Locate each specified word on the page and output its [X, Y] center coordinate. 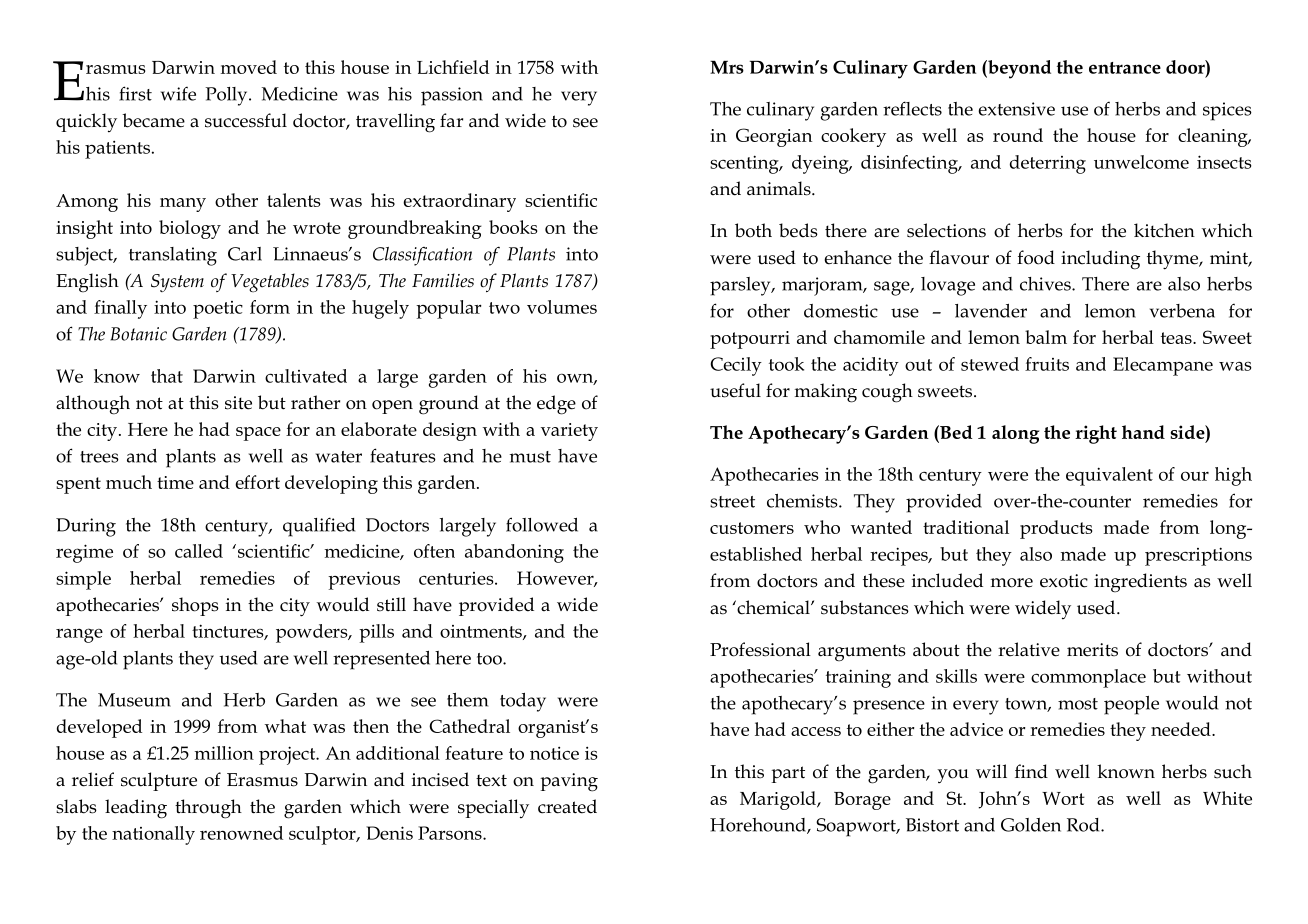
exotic [1064, 581]
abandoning [514, 553]
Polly [227, 96]
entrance [1125, 68]
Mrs [727, 67]
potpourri [750, 340]
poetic [218, 310]
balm [1046, 337]
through [208, 809]
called [199, 551]
